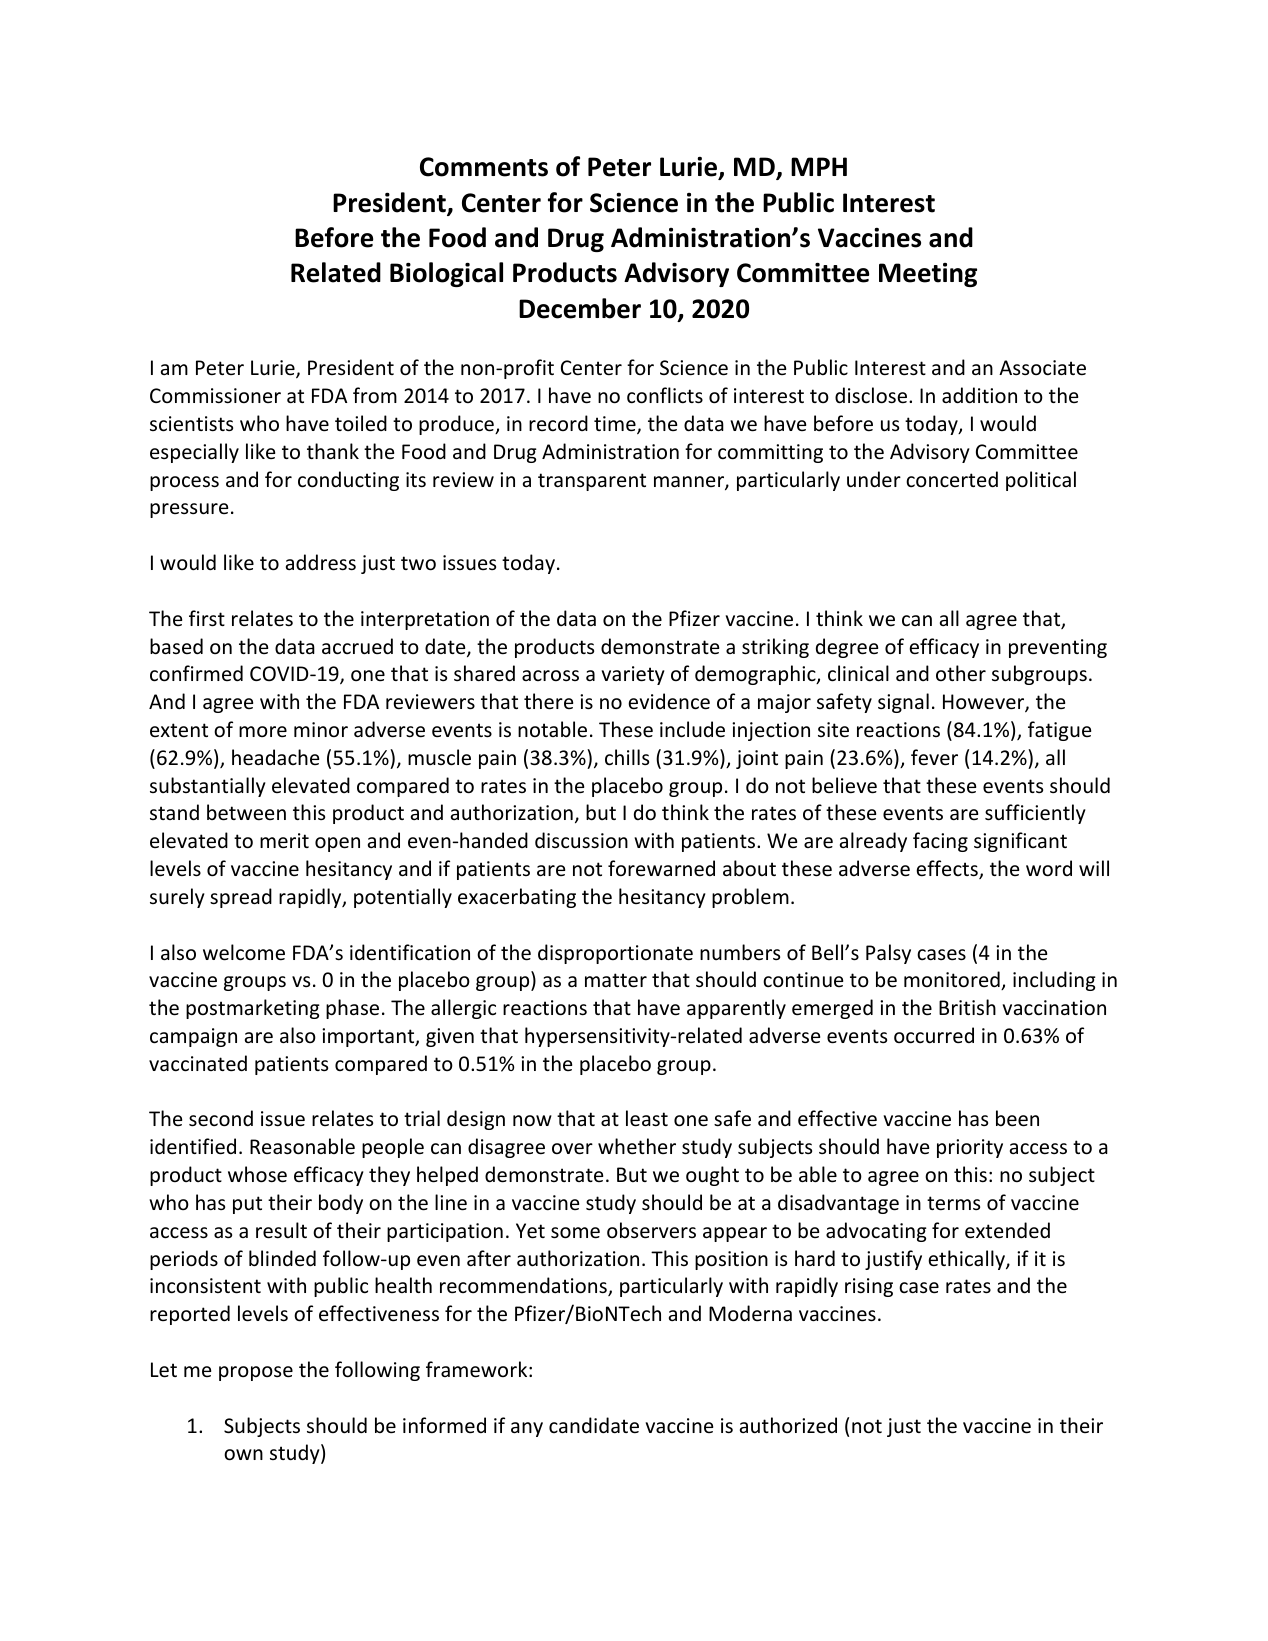  Describe the element at coordinates (221, 1118) in the screenshot. I see `second` at that location.
